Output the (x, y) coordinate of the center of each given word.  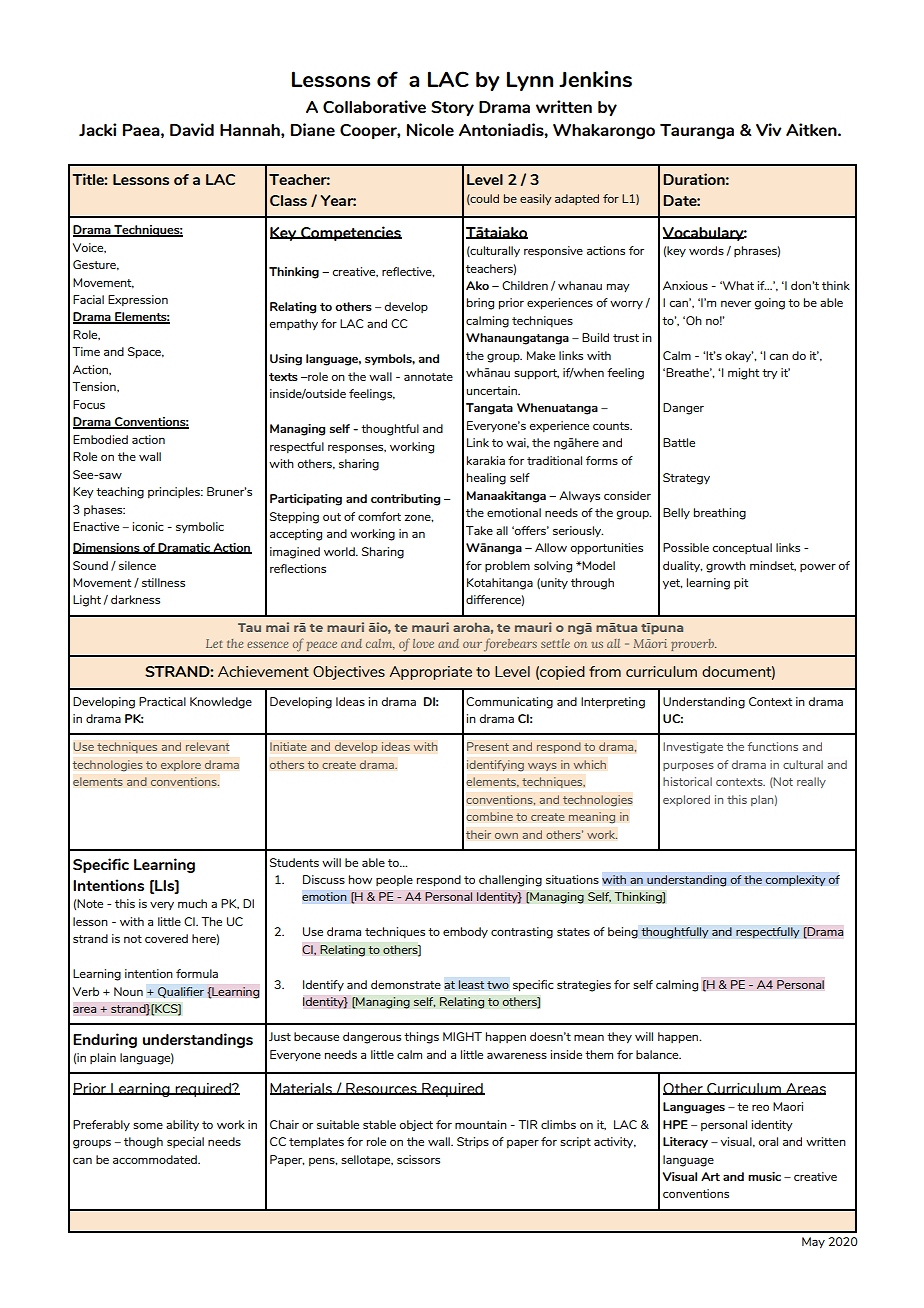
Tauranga (697, 132)
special (185, 1142)
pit (741, 583)
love (423, 643)
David (192, 129)
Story (452, 108)
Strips (473, 1142)
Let (214, 643)
